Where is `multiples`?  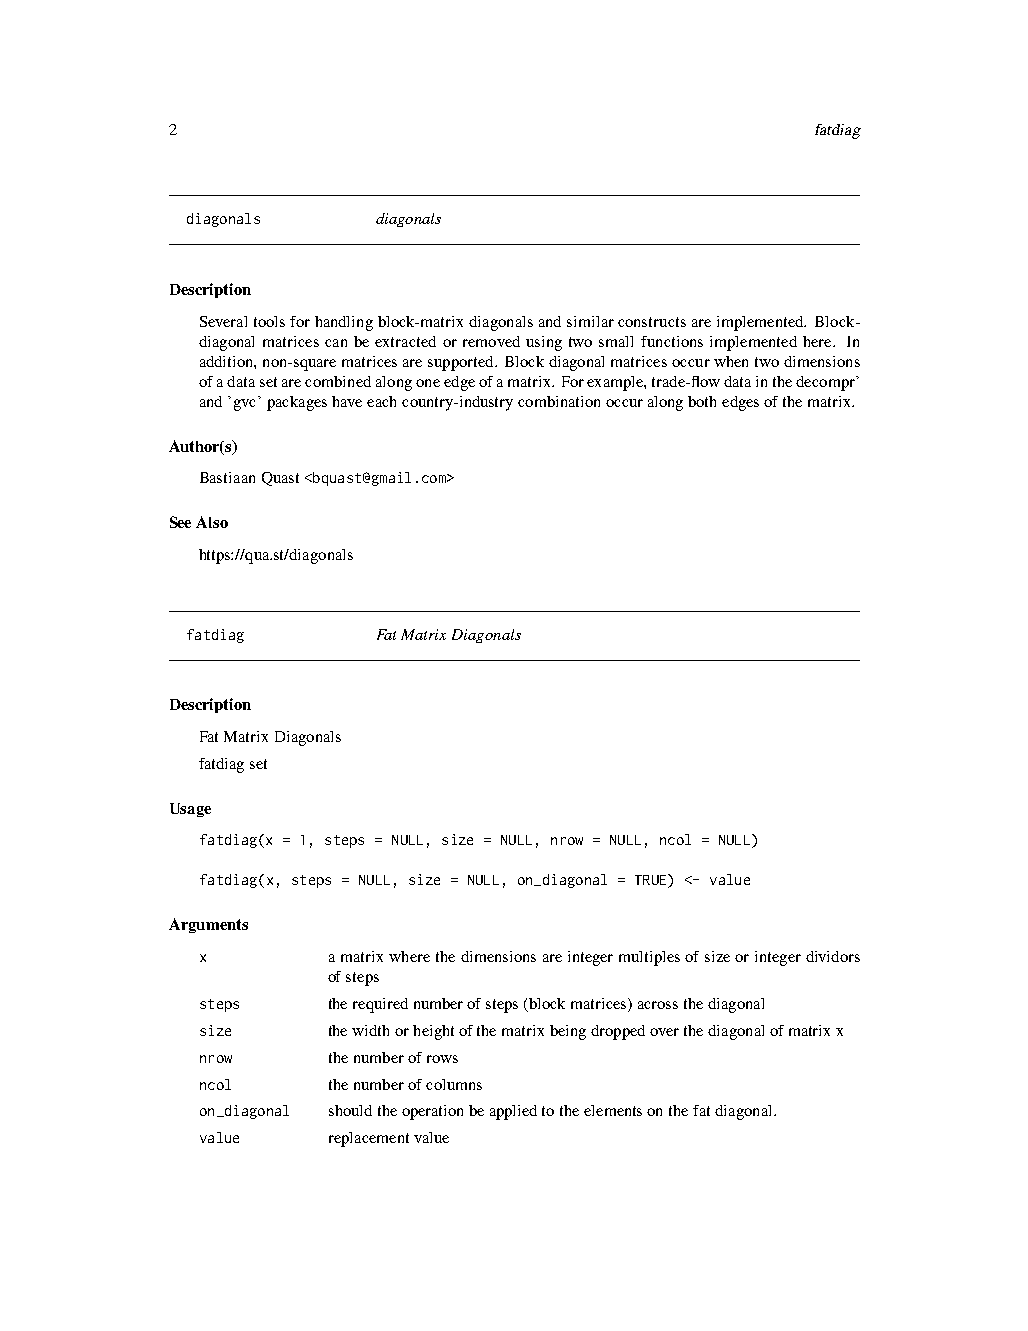 multiples is located at coordinates (649, 958).
